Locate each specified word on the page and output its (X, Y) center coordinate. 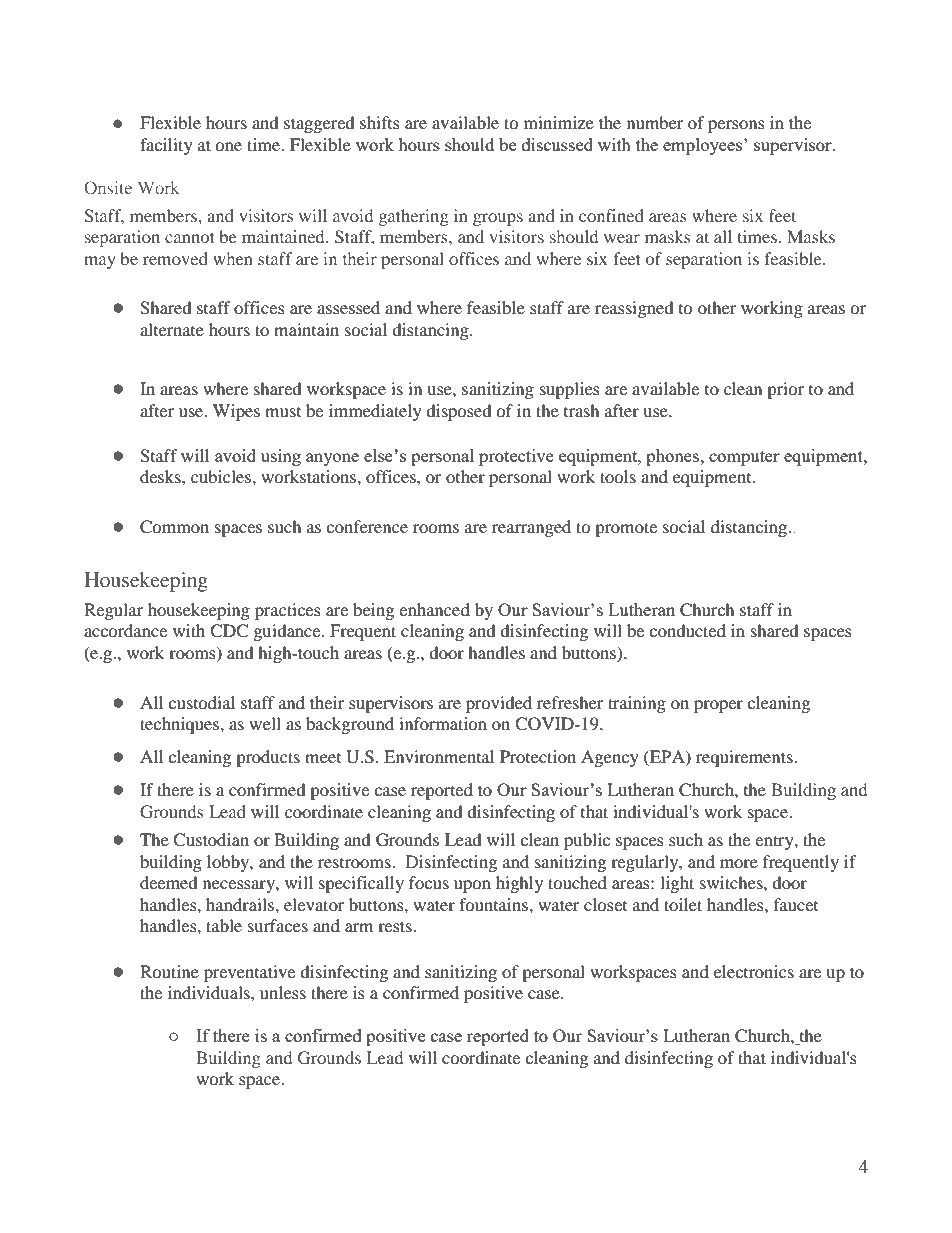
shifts (380, 122)
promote (626, 529)
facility (166, 146)
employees (704, 146)
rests (396, 926)
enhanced (434, 609)
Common (174, 527)
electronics (754, 971)
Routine (169, 971)
